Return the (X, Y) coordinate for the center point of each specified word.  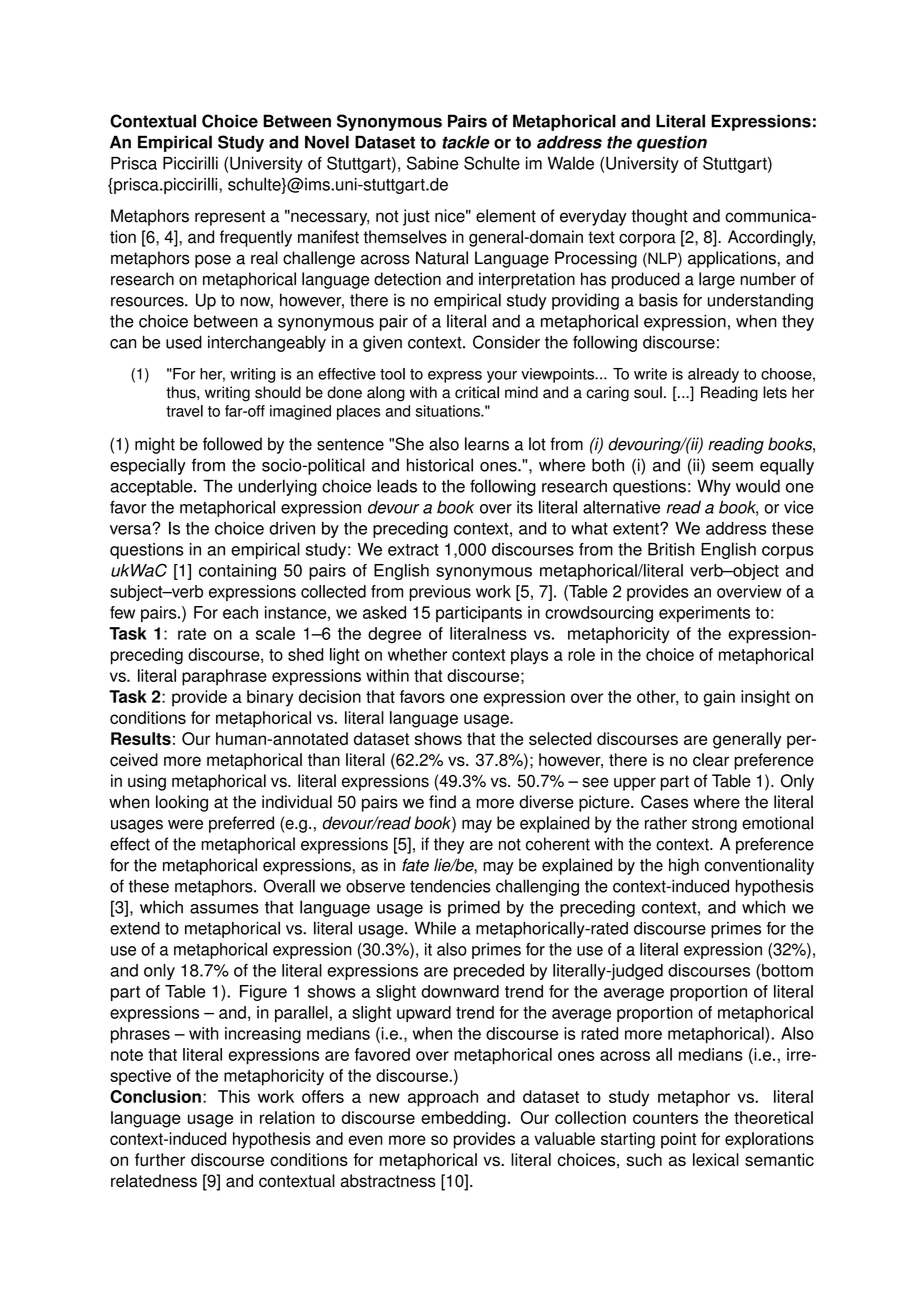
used (184, 342)
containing (237, 572)
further (160, 1159)
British (671, 549)
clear (711, 760)
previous (440, 593)
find (442, 802)
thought (659, 217)
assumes (224, 909)
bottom (786, 970)
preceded (489, 972)
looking (182, 803)
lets (775, 392)
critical (477, 392)
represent (230, 218)
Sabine (433, 163)
